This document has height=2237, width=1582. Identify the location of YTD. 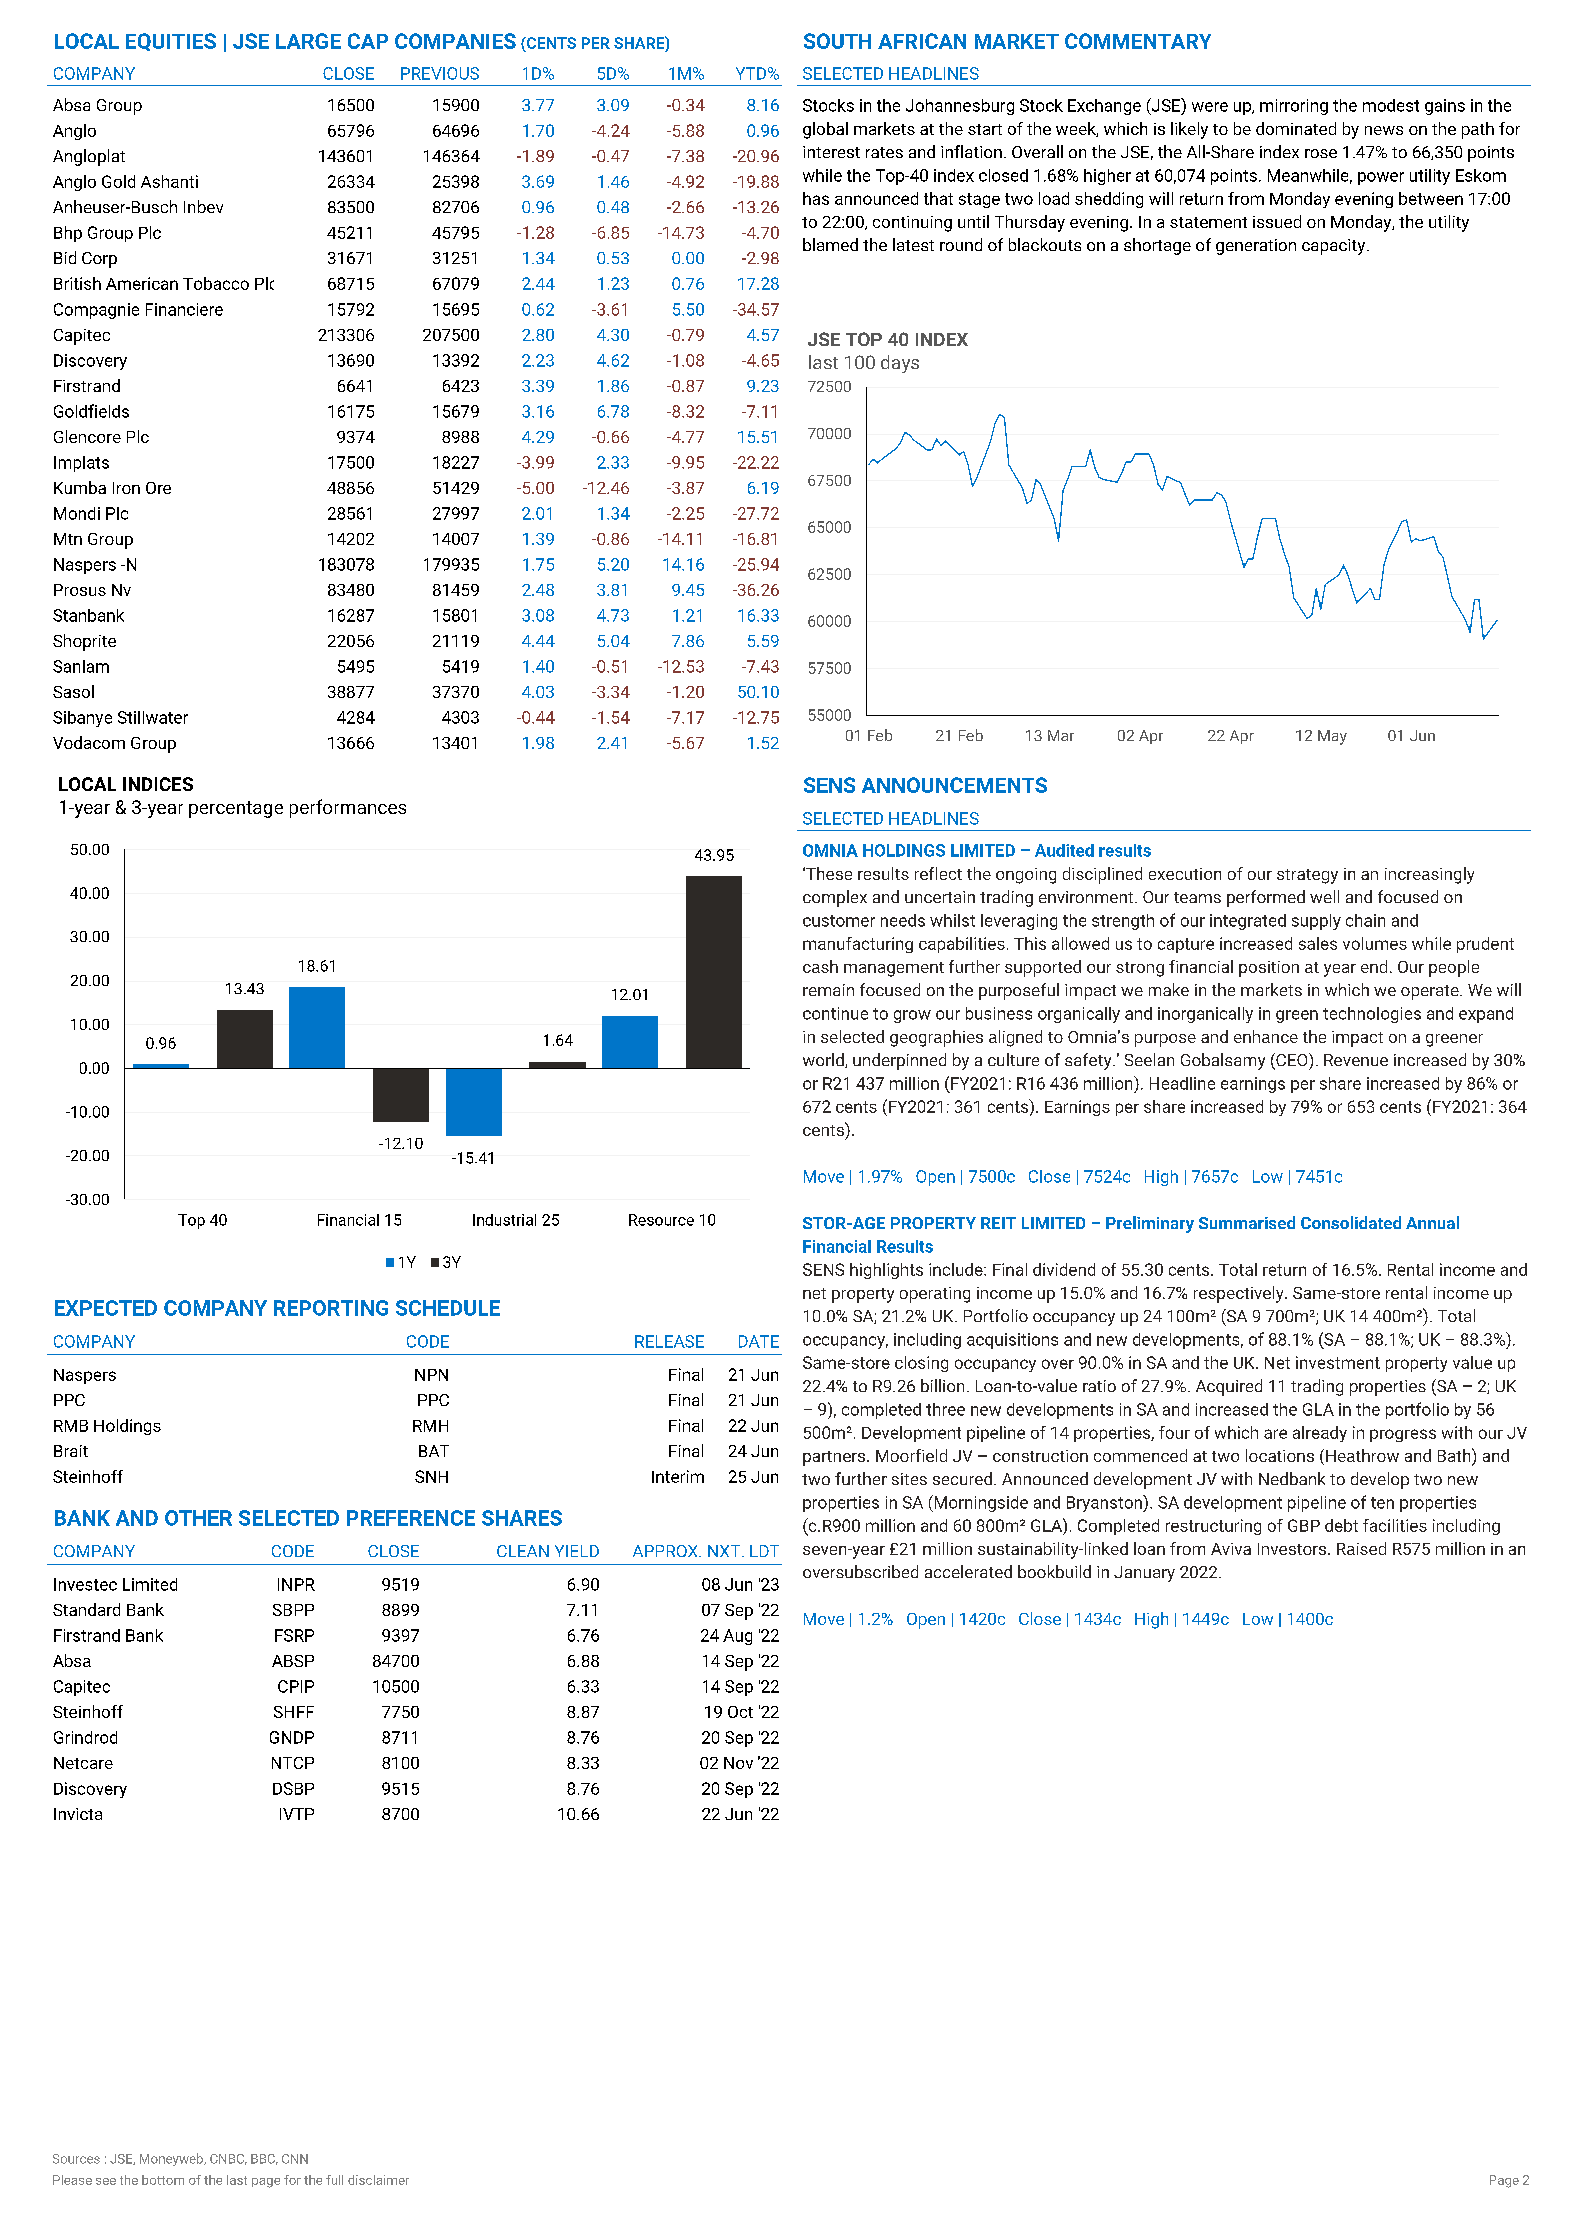
(751, 73).
